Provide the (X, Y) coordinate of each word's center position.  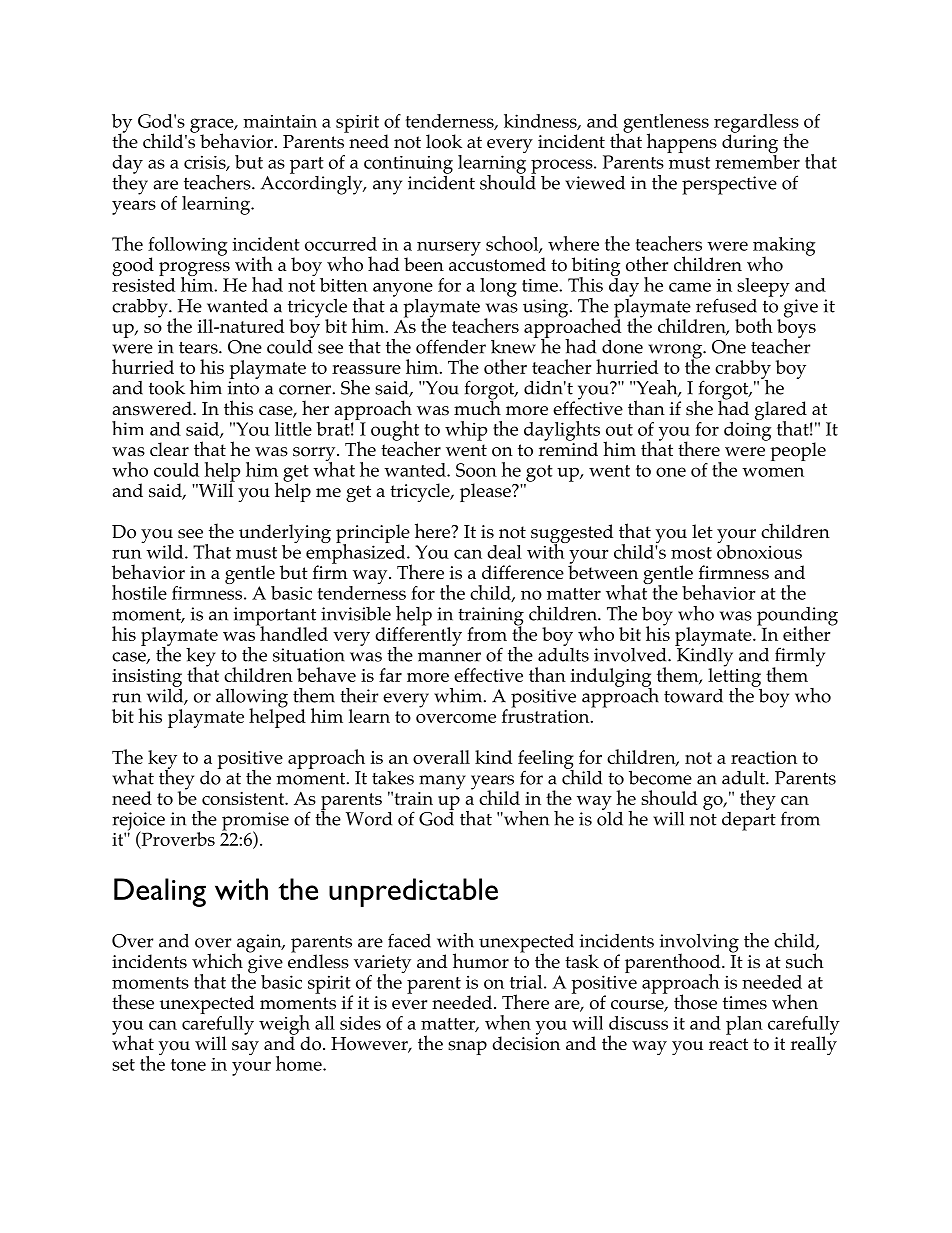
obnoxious (759, 550)
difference (523, 572)
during (750, 144)
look (444, 141)
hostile (139, 592)
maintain (280, 121)
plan (744, 1025)
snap (467, 1048)
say (245, 1048)
